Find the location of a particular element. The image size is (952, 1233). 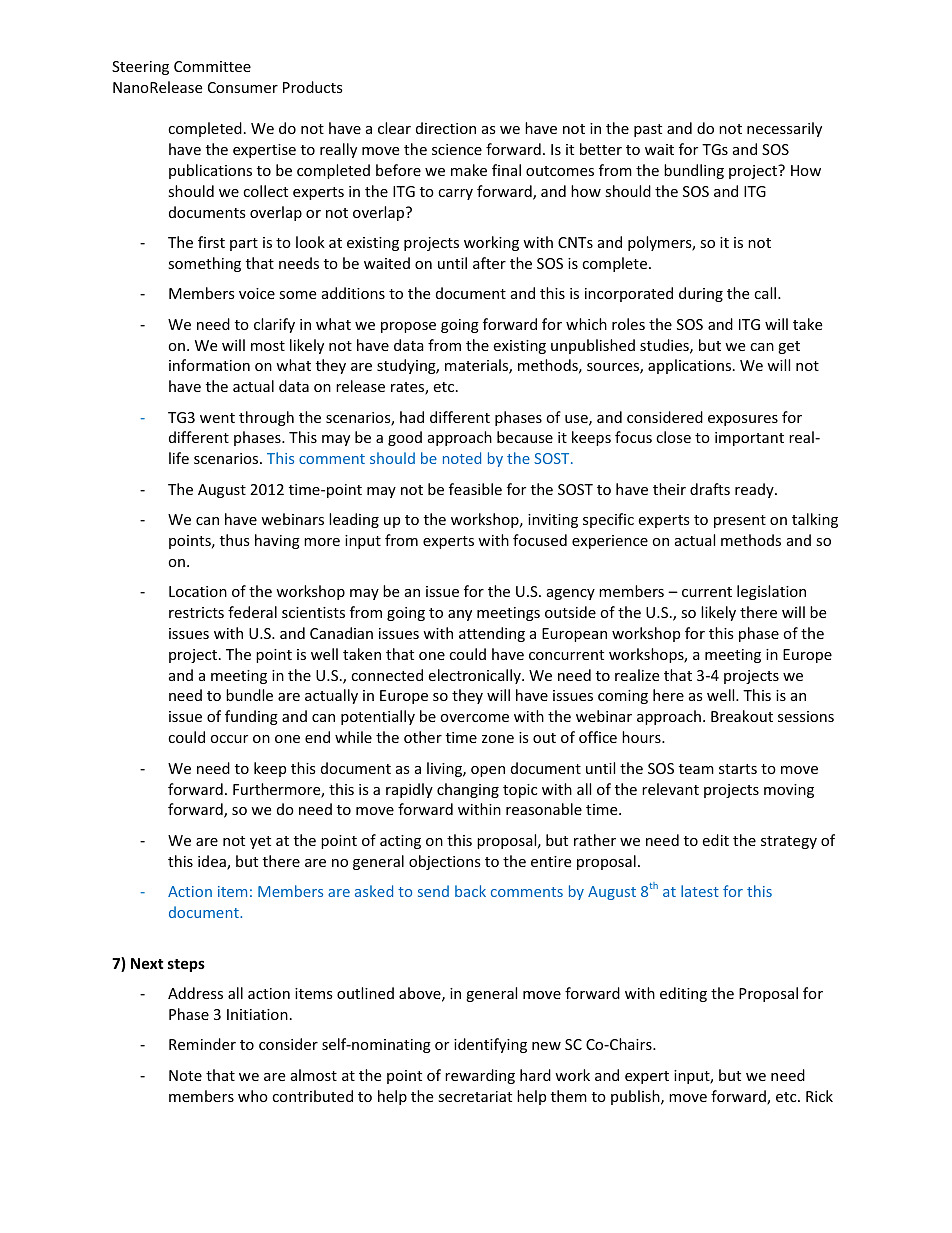

Consumer is located at coordinates (243, 87).
